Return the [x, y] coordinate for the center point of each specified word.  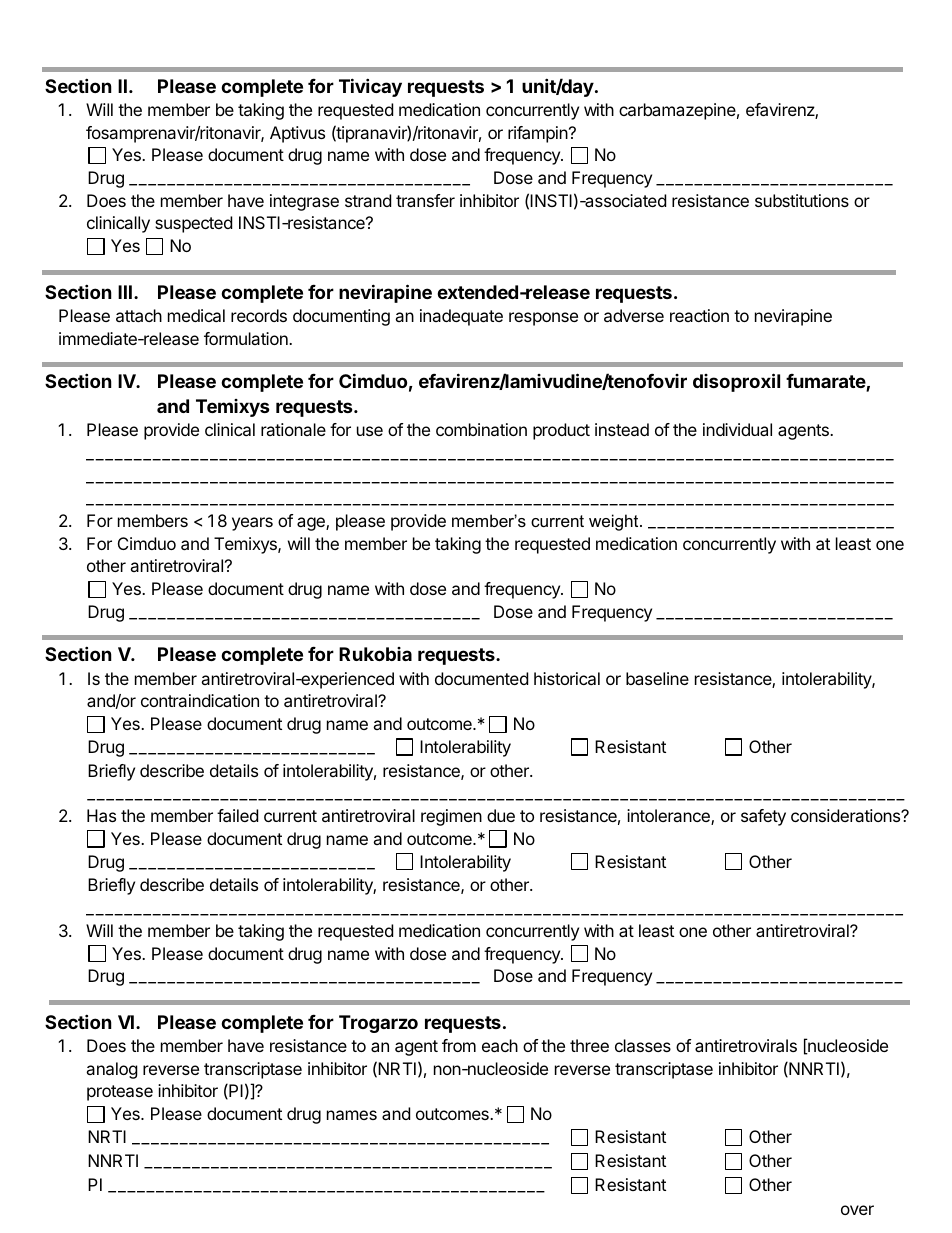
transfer [425, 200]
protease [120, 1093]
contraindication [200, 700]
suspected [193, 224]
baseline [657, 678]
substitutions [802, 200]
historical [567, 678]
